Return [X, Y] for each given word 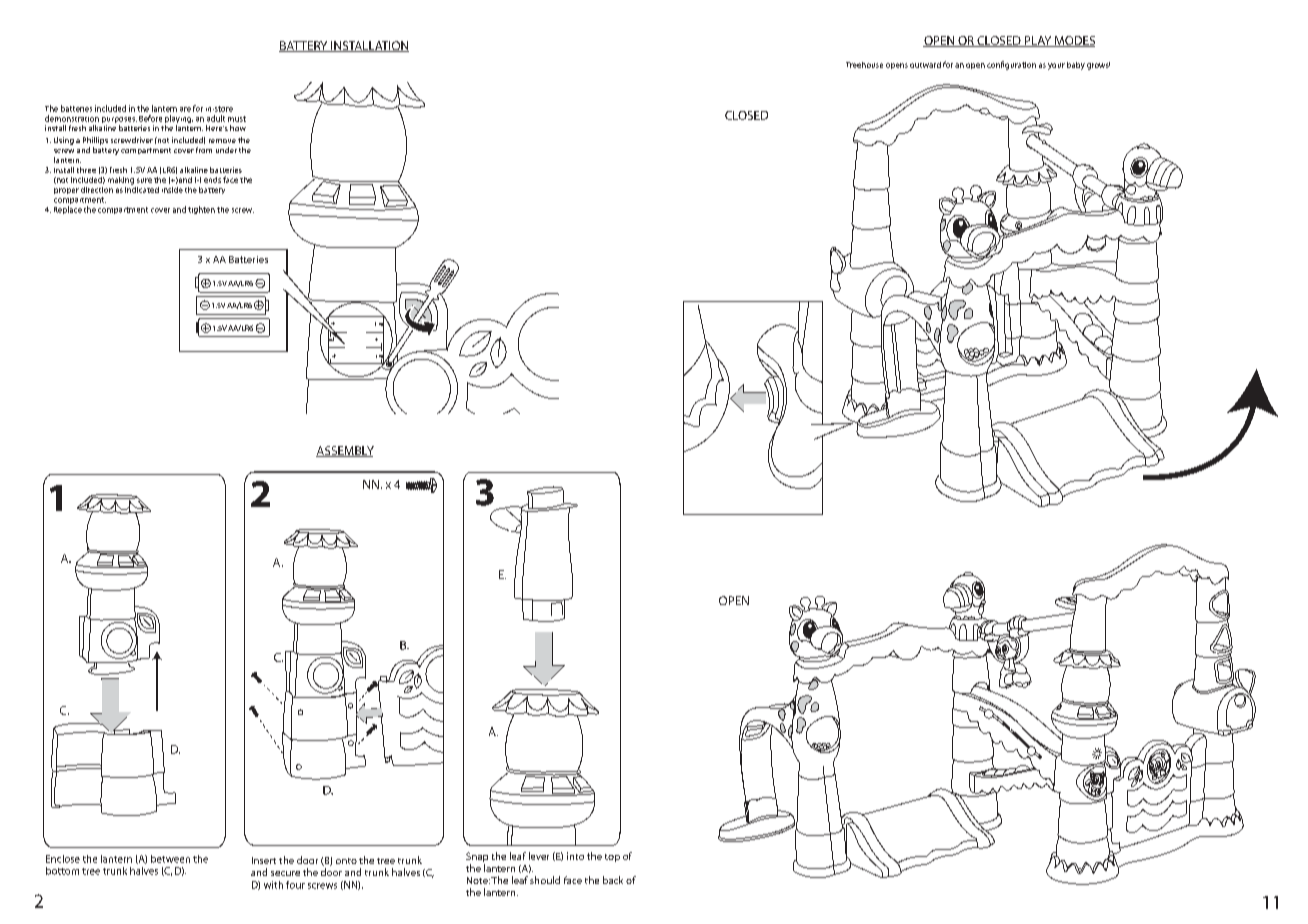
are [185, 109]
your [1056, 66]
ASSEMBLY [345, 451]
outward [925, 65]
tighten [201, 210]
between [170, 859]
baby [1076, 66]
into [575, 856]
